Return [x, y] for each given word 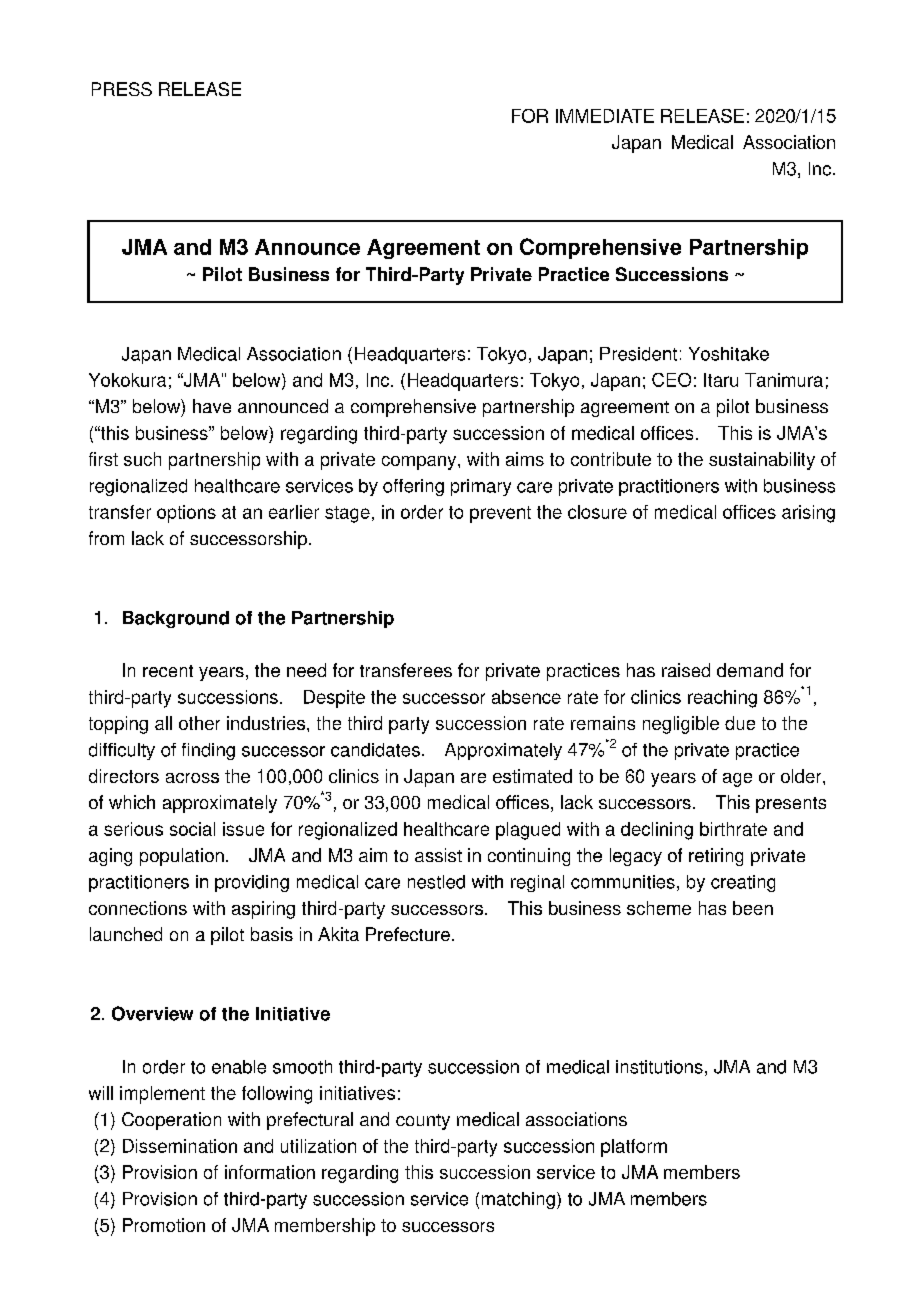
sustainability [762, 461]
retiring [716, 857]
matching [518, 1200]
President [638, 354]
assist [438, 855]
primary [481, 487]
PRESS [122, 89]
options [186, 514]
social [192, 829]
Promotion [164, 1225]
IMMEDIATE [605, 116]
